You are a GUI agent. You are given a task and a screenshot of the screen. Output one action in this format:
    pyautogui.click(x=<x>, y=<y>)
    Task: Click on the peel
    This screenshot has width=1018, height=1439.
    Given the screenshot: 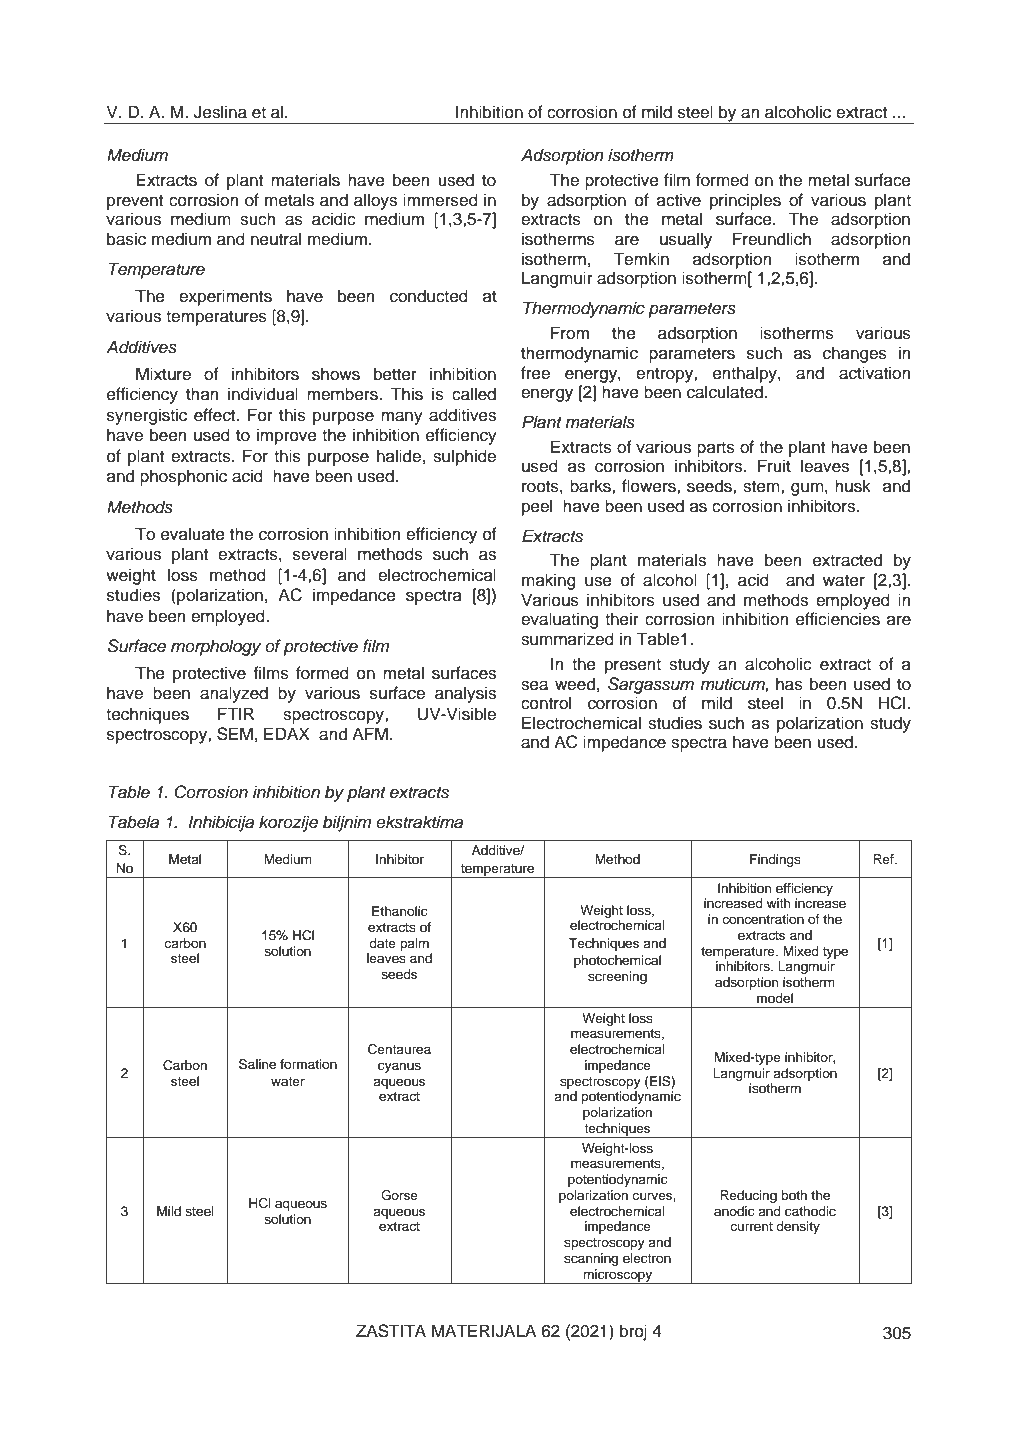 What is the action you would take?
    pyautogui.click(x=537, y=507)
